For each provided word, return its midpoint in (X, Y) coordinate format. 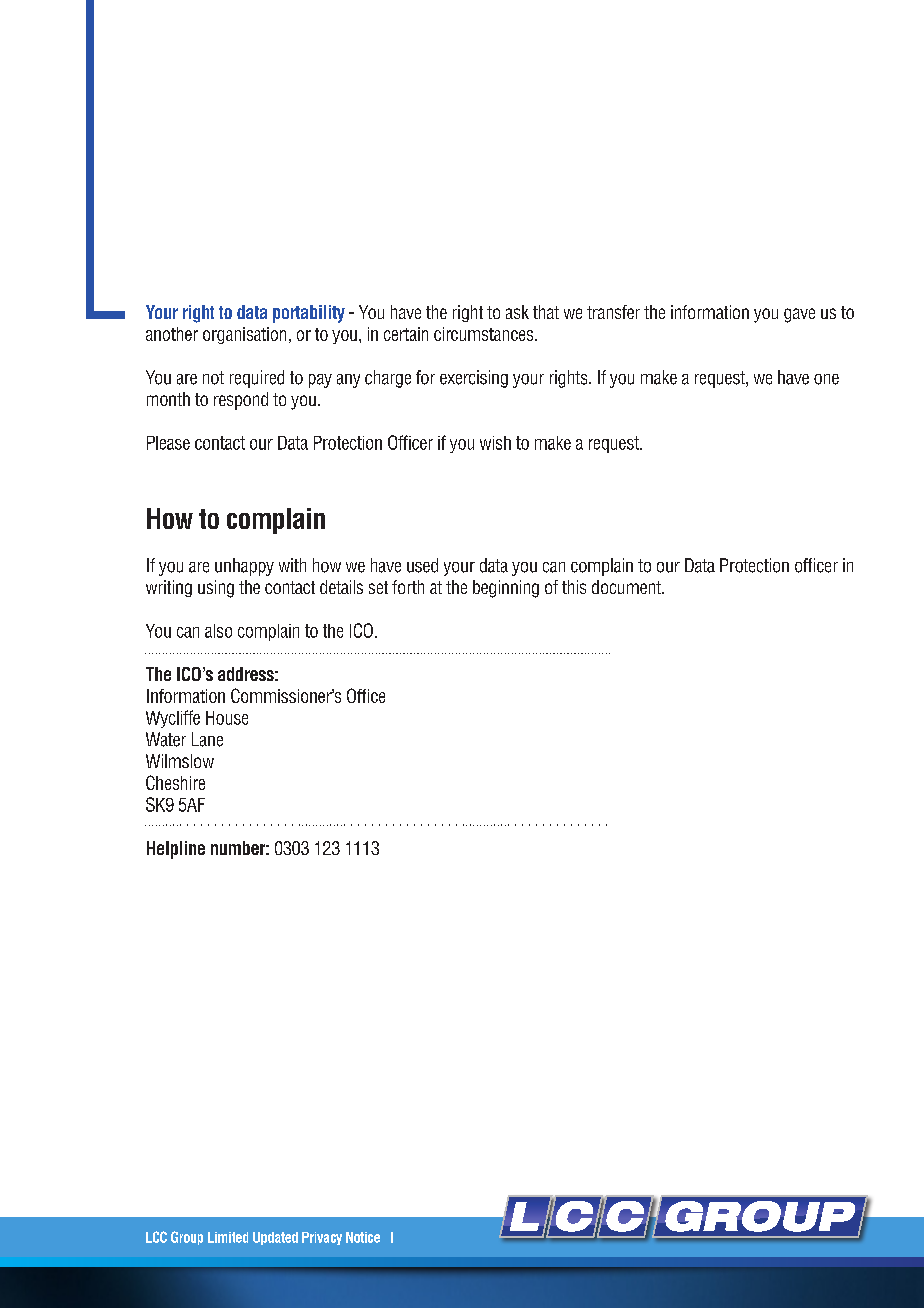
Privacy (322, 1238)
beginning (506, 589)
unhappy (244, 567)
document (627, 587)
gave (799, 315)
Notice (363, 1237)
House (227, 718)
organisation (244, 335)
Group (187, 1238)
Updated (275, 1238)
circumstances (485, 334)
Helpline (176, 850)
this (574, 587)
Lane (207, 739)
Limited (228, 1237)
